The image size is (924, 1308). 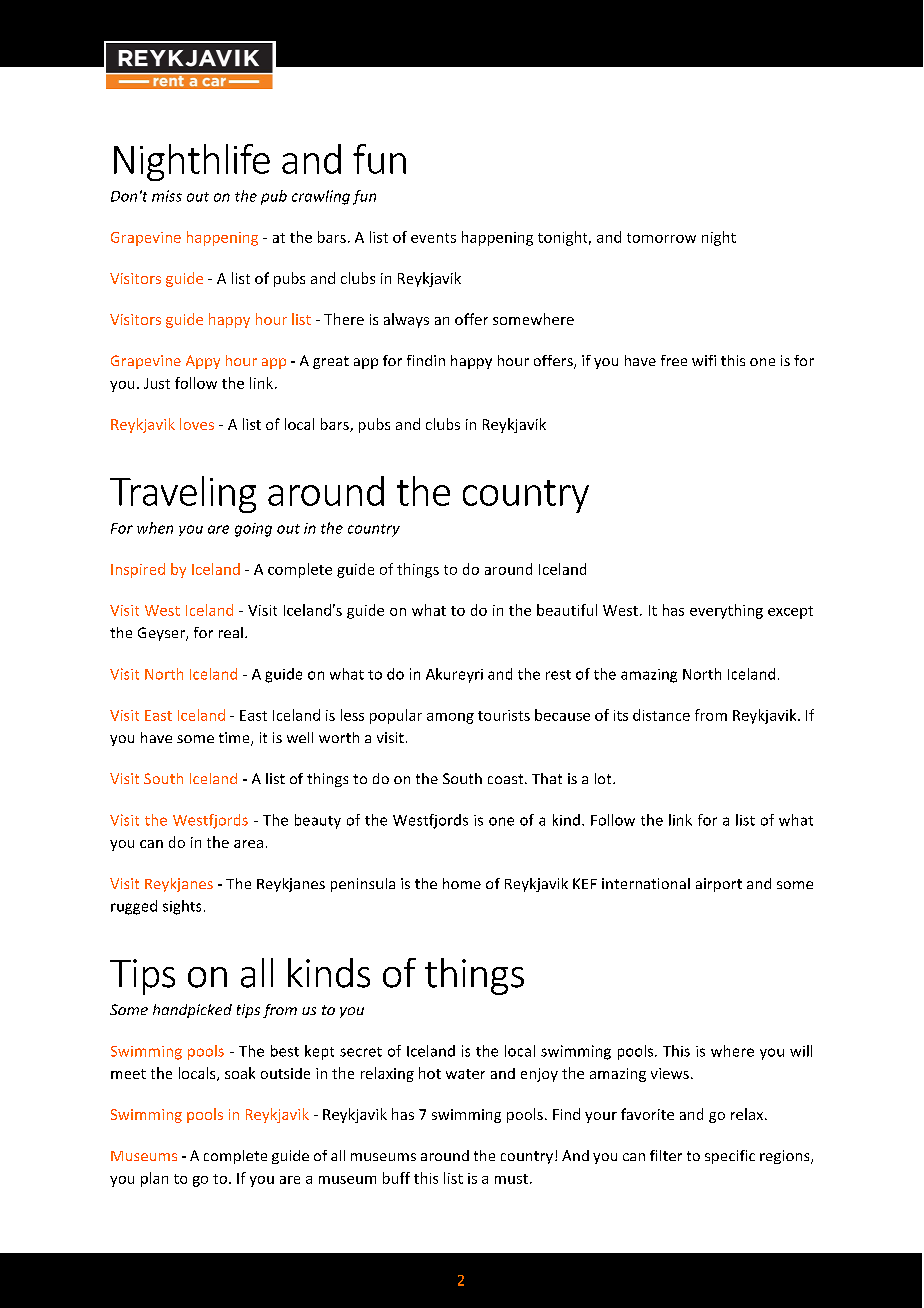 What do you see at coordinates (235, 739) in the screenshot?
I see `time` at bounding box center [235, 739].
